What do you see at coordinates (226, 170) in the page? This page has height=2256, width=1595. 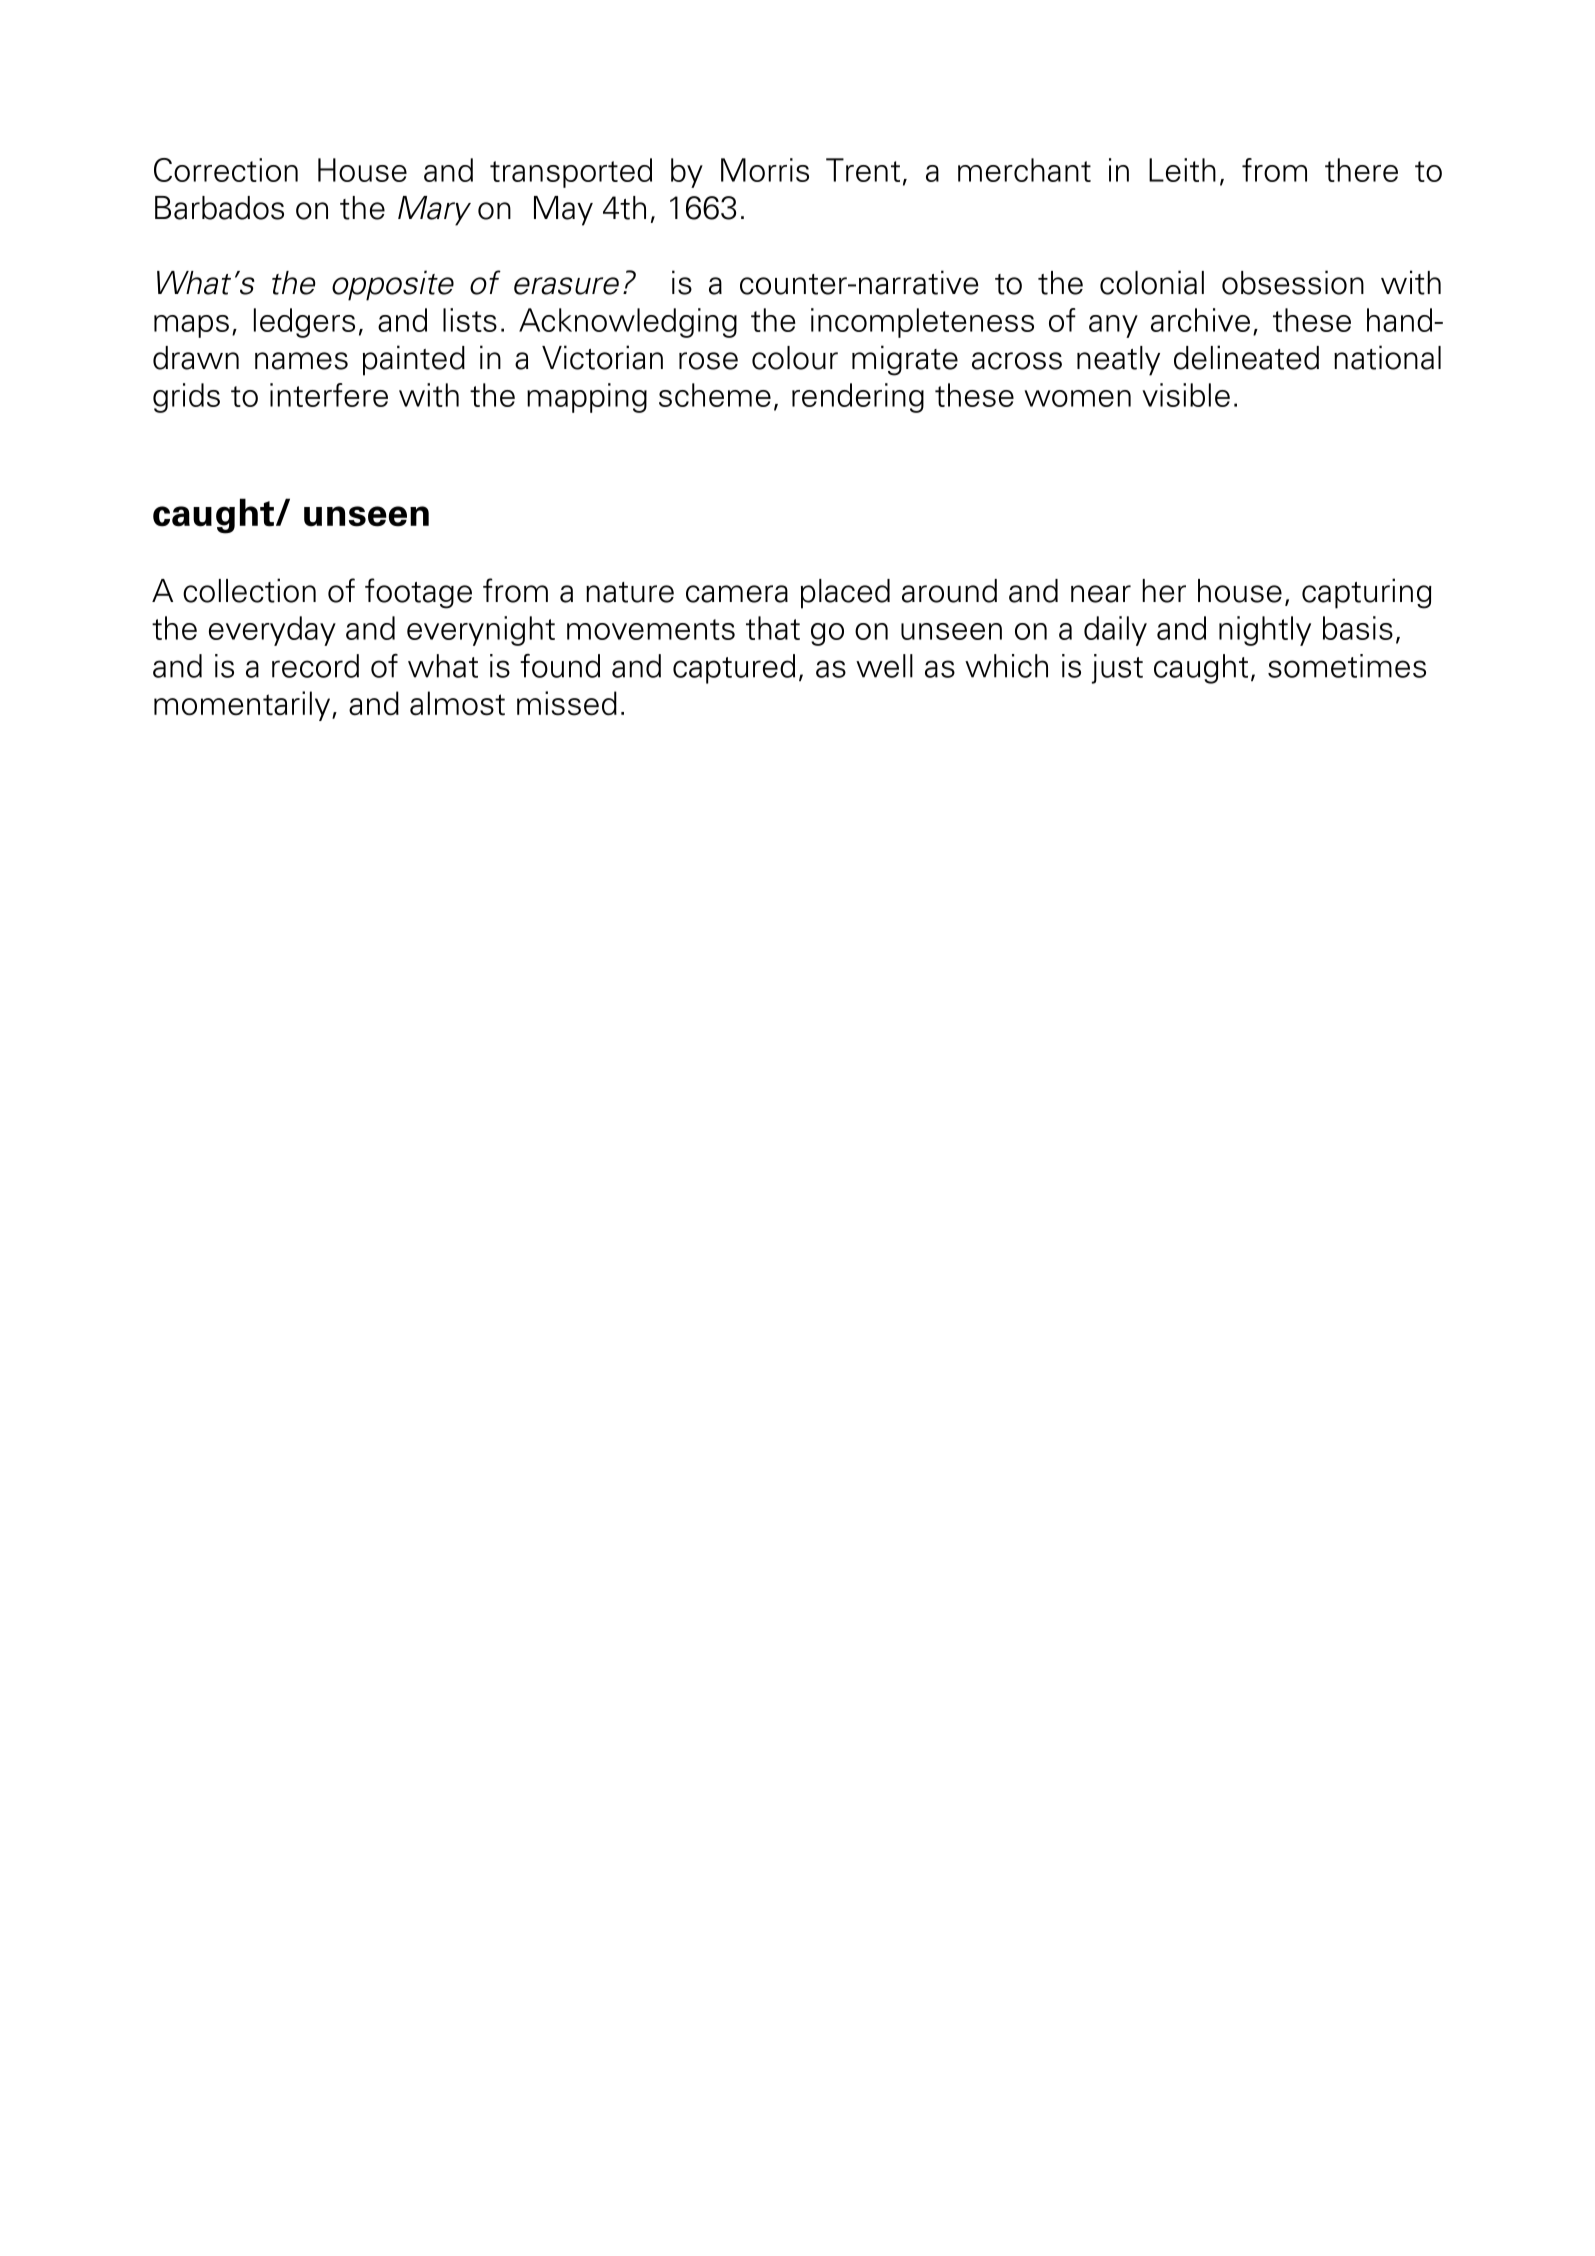 I see `Correction` at bounding box center [226, 170].
